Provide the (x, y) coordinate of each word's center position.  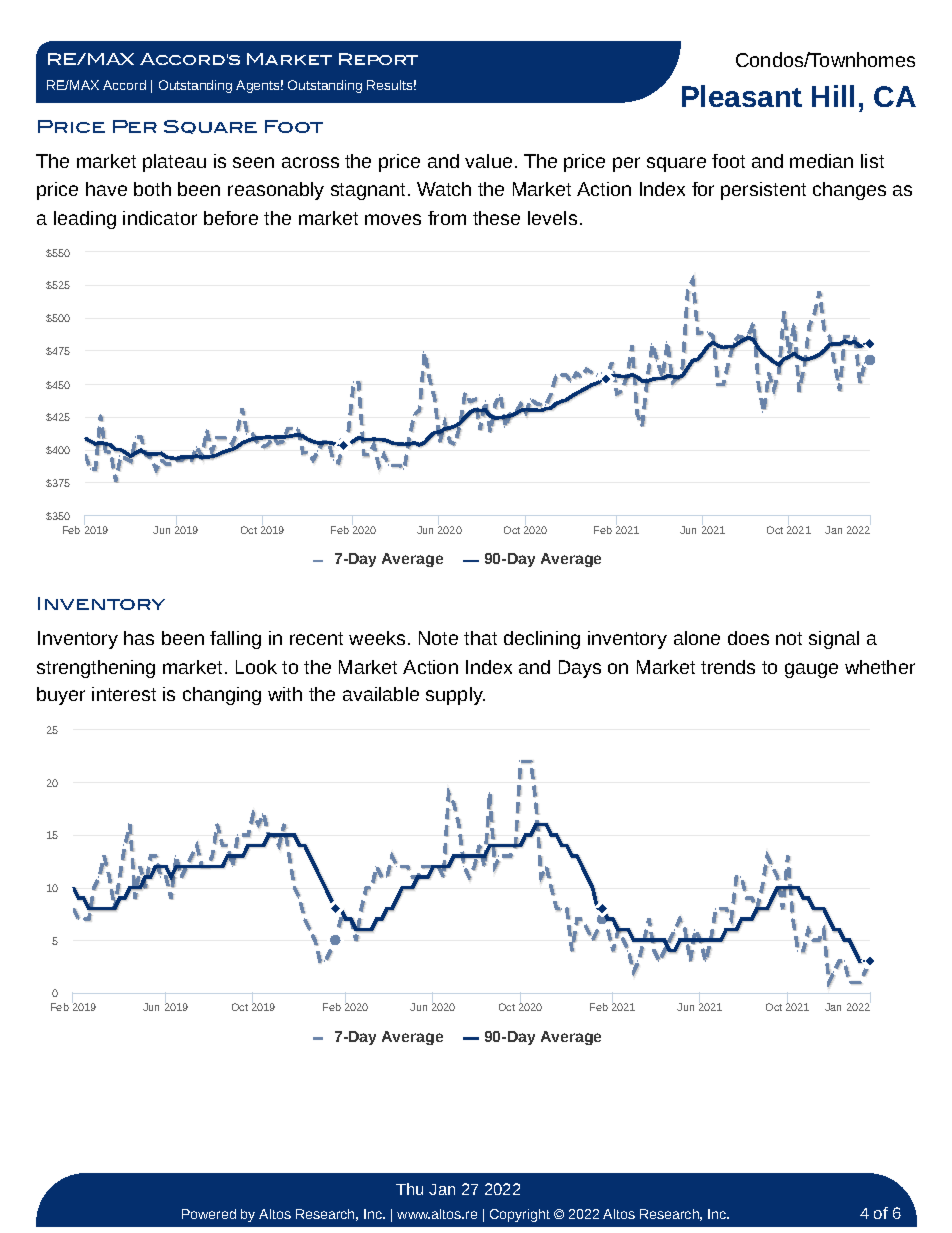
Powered (209, 1214)
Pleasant (742, 96)
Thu (409, 1189)
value (488, 161)
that (480, 638)
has (139, 638)
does (748, 638)
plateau (174, 163)
